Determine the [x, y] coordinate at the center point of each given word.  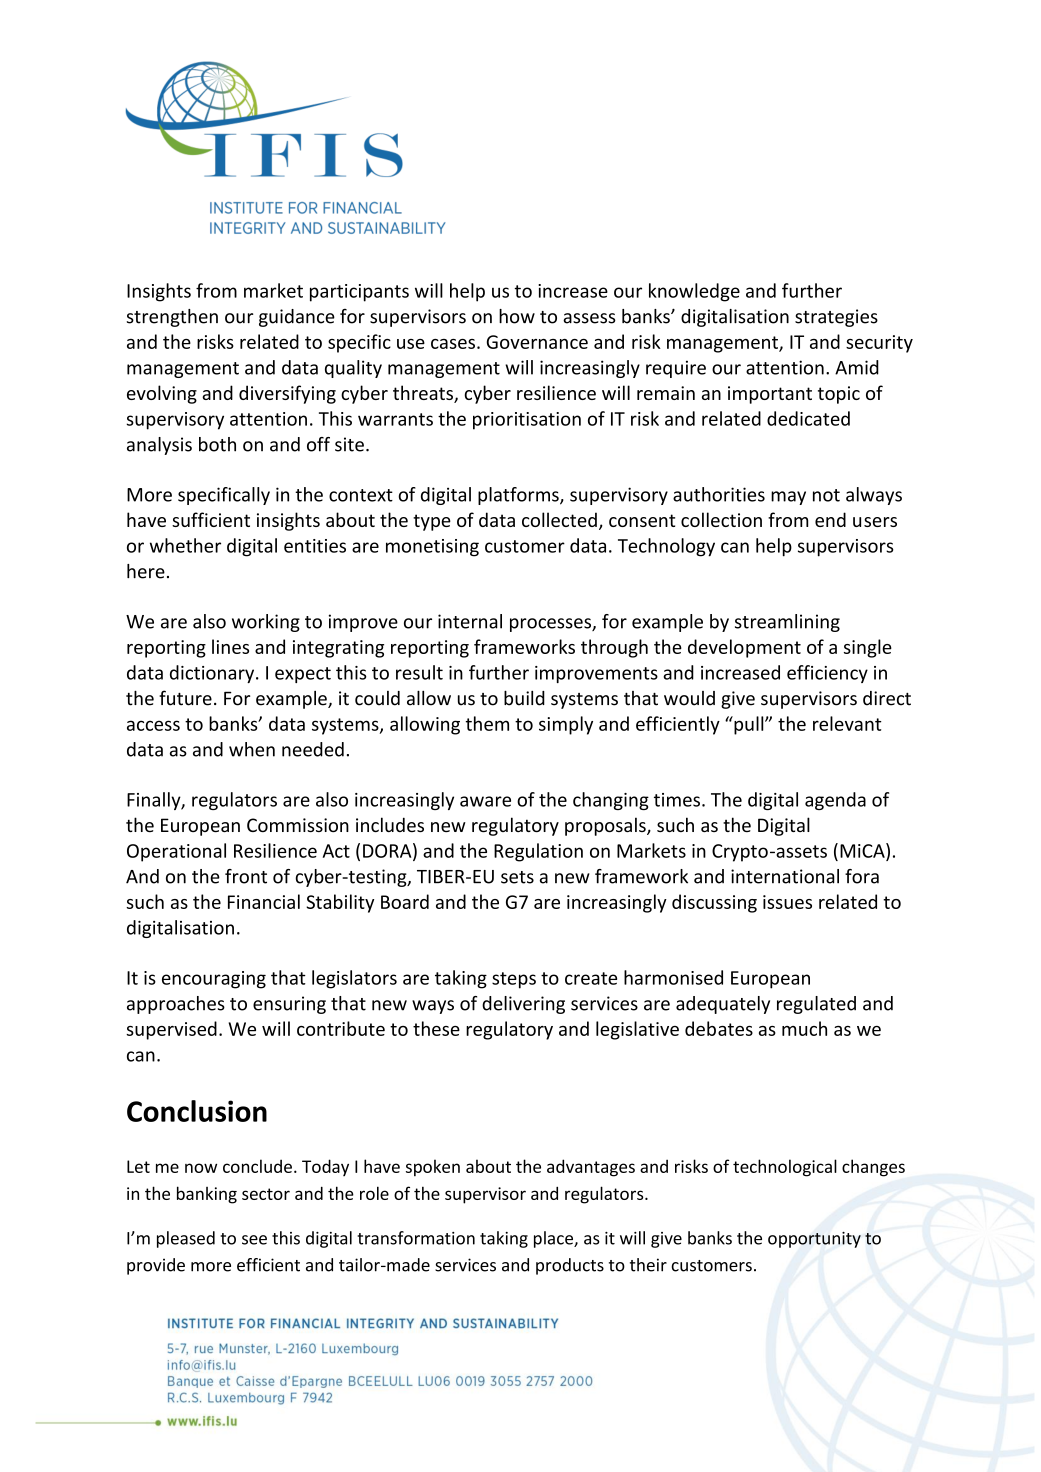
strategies [836, 318]
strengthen [172, 318]
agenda [835, 801]
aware [485, 801]
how [517, 316]
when [252, 749]
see [254, 1240]
